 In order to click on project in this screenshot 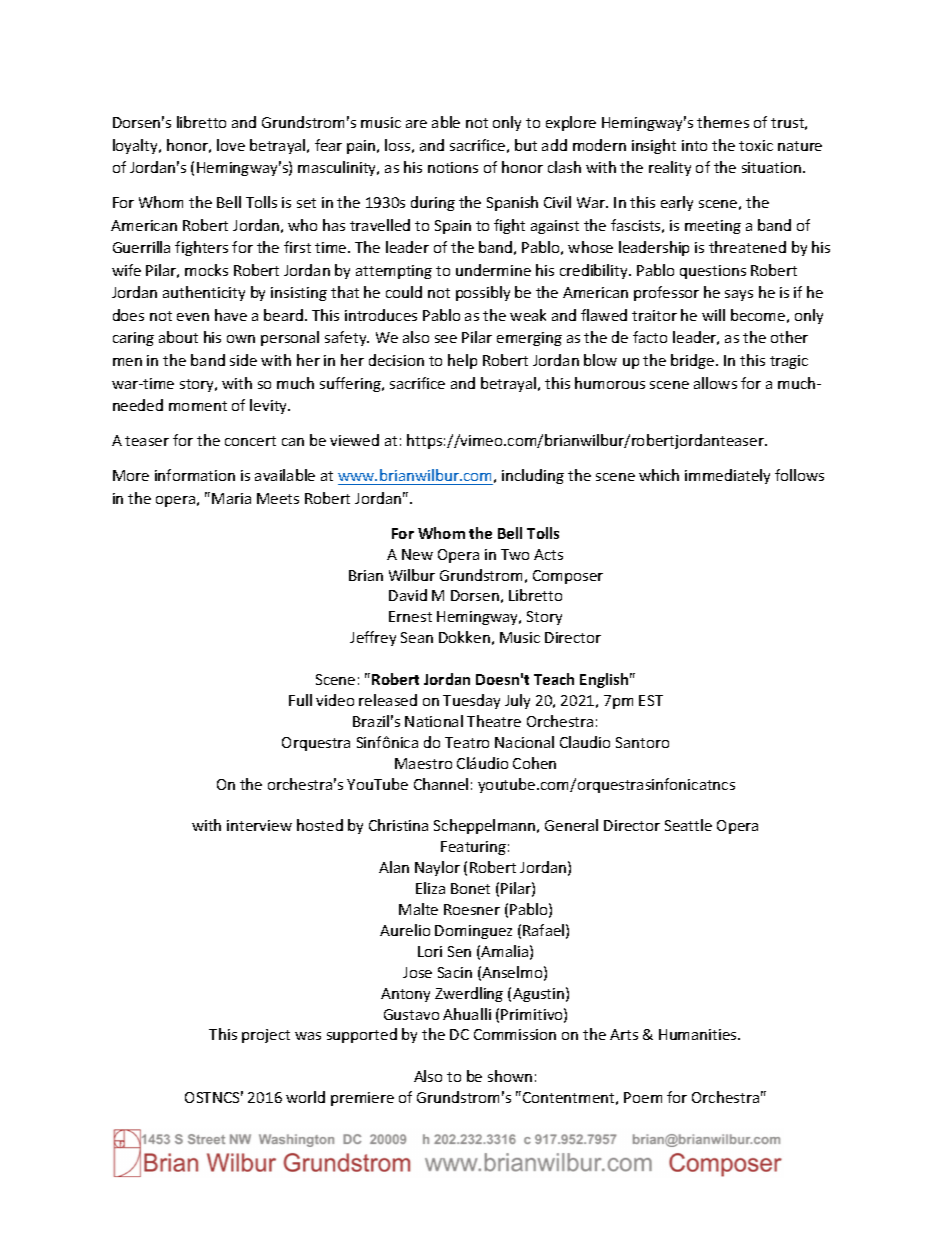, I will do `click(266, 1036)`.
